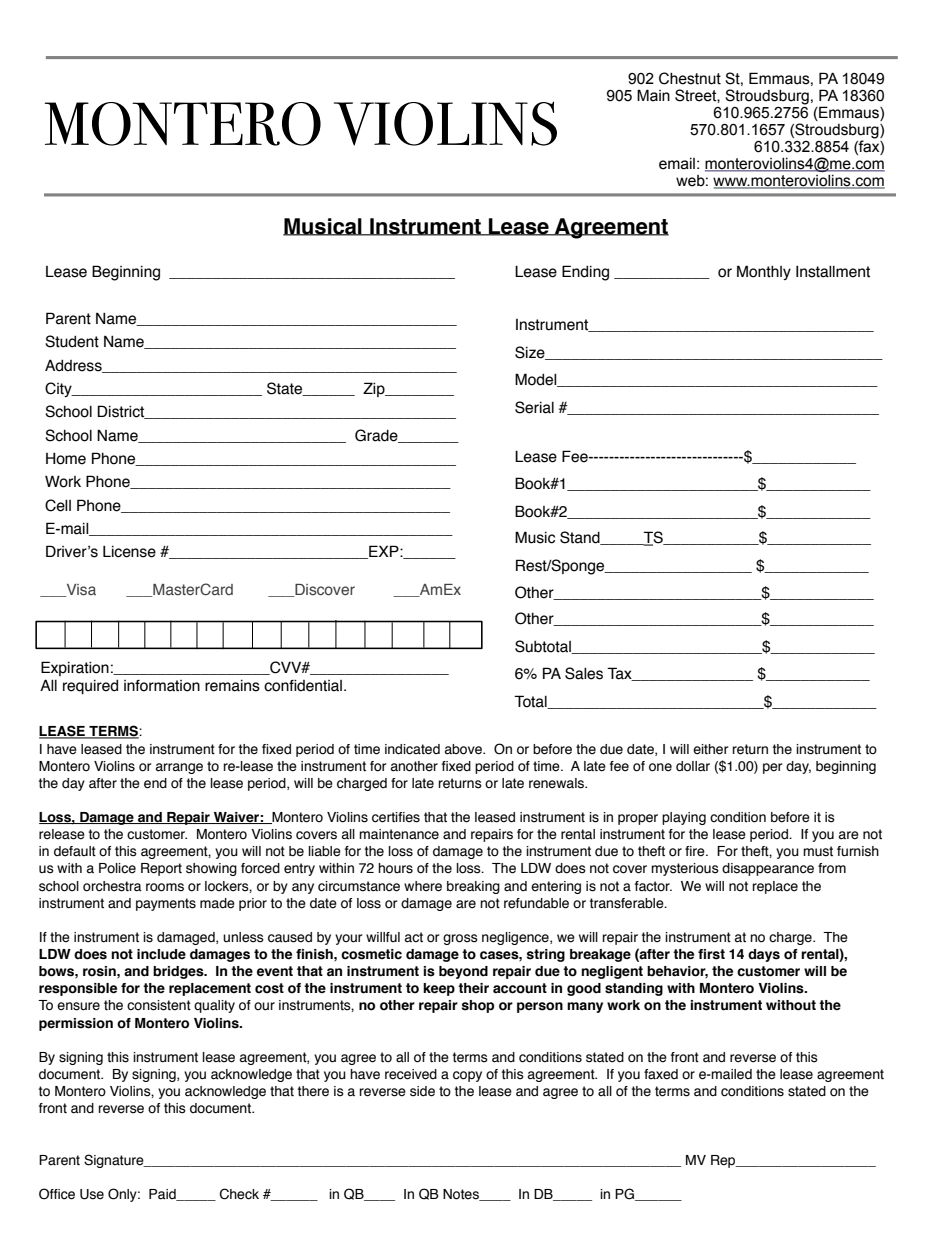 The height and width of the screenshot is (1233, 952). I want to click on above, so click(464, 749).
